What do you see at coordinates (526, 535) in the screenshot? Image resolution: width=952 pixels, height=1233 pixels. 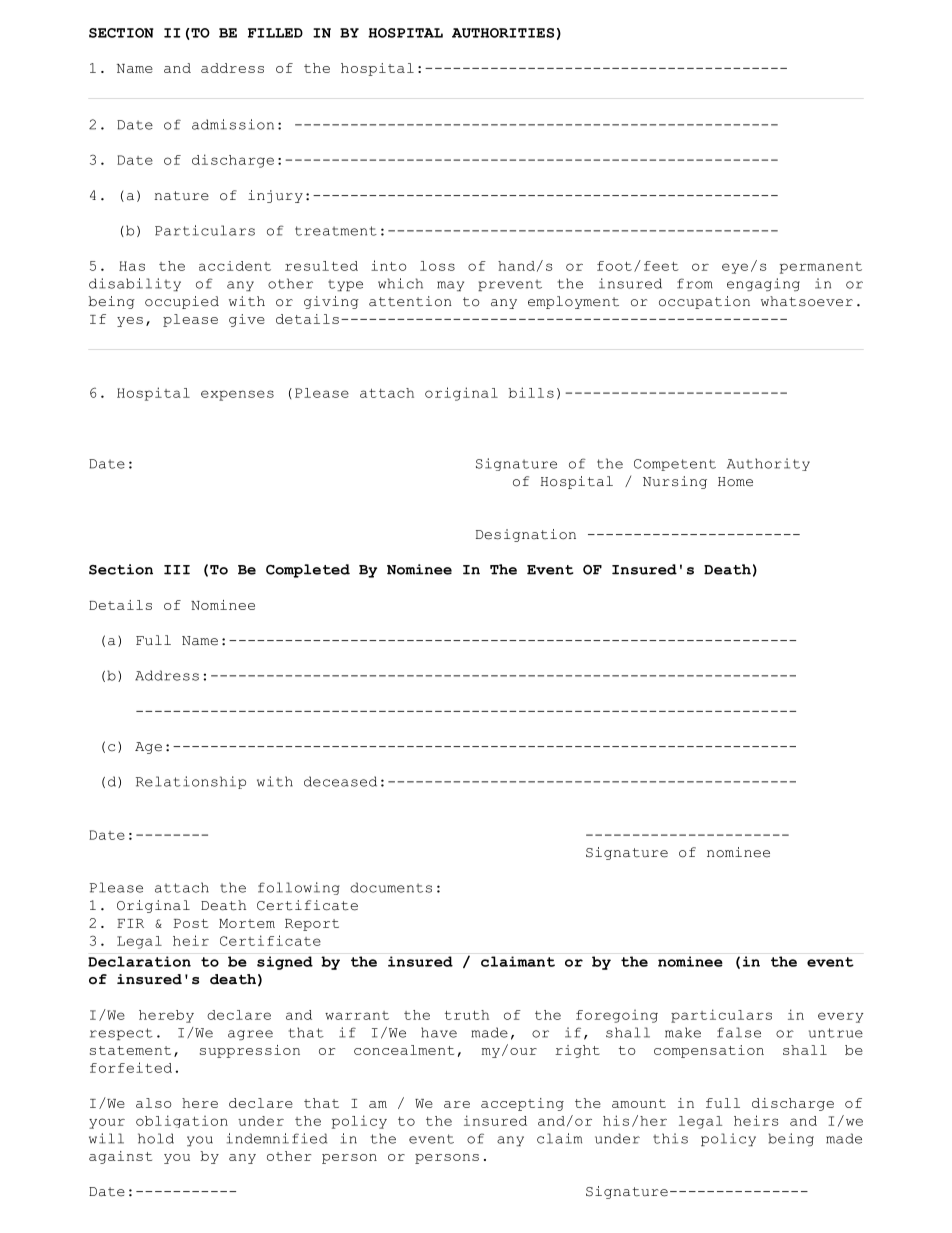 I see `Designation` at bounding box center [526, 535].
